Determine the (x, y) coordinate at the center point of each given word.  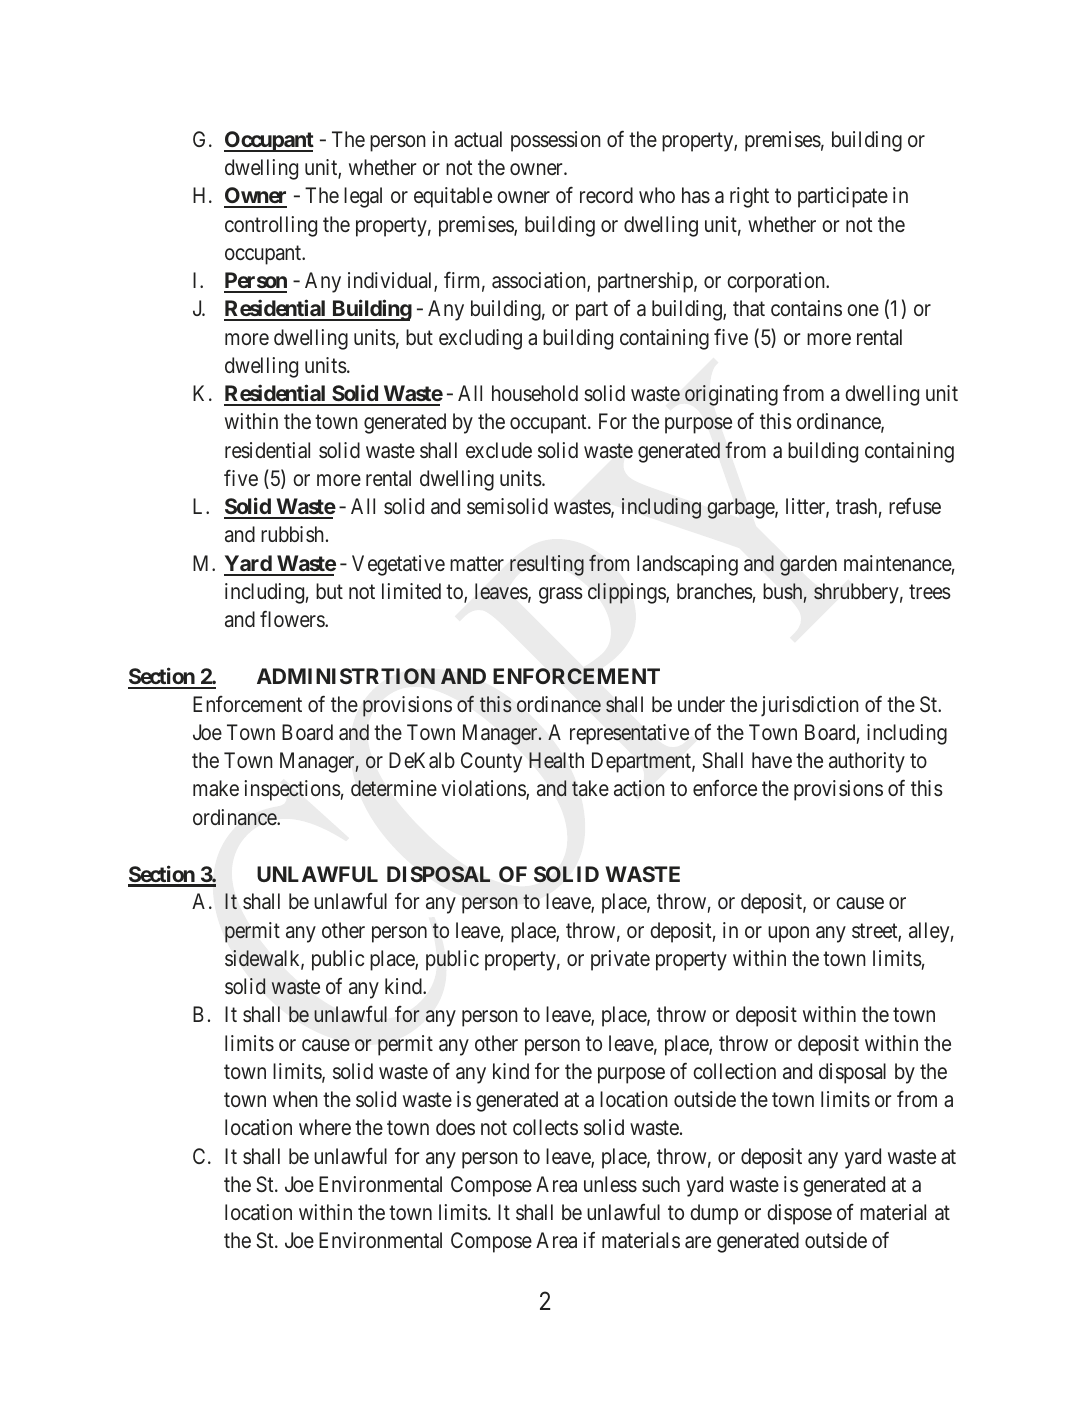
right (749, 197)
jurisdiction (810, 706)
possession (556, 141)
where (325, 1127)
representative (629, 734)
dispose (799, 1214)
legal (363, 197)
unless (610, 1184)
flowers (293, 618)
